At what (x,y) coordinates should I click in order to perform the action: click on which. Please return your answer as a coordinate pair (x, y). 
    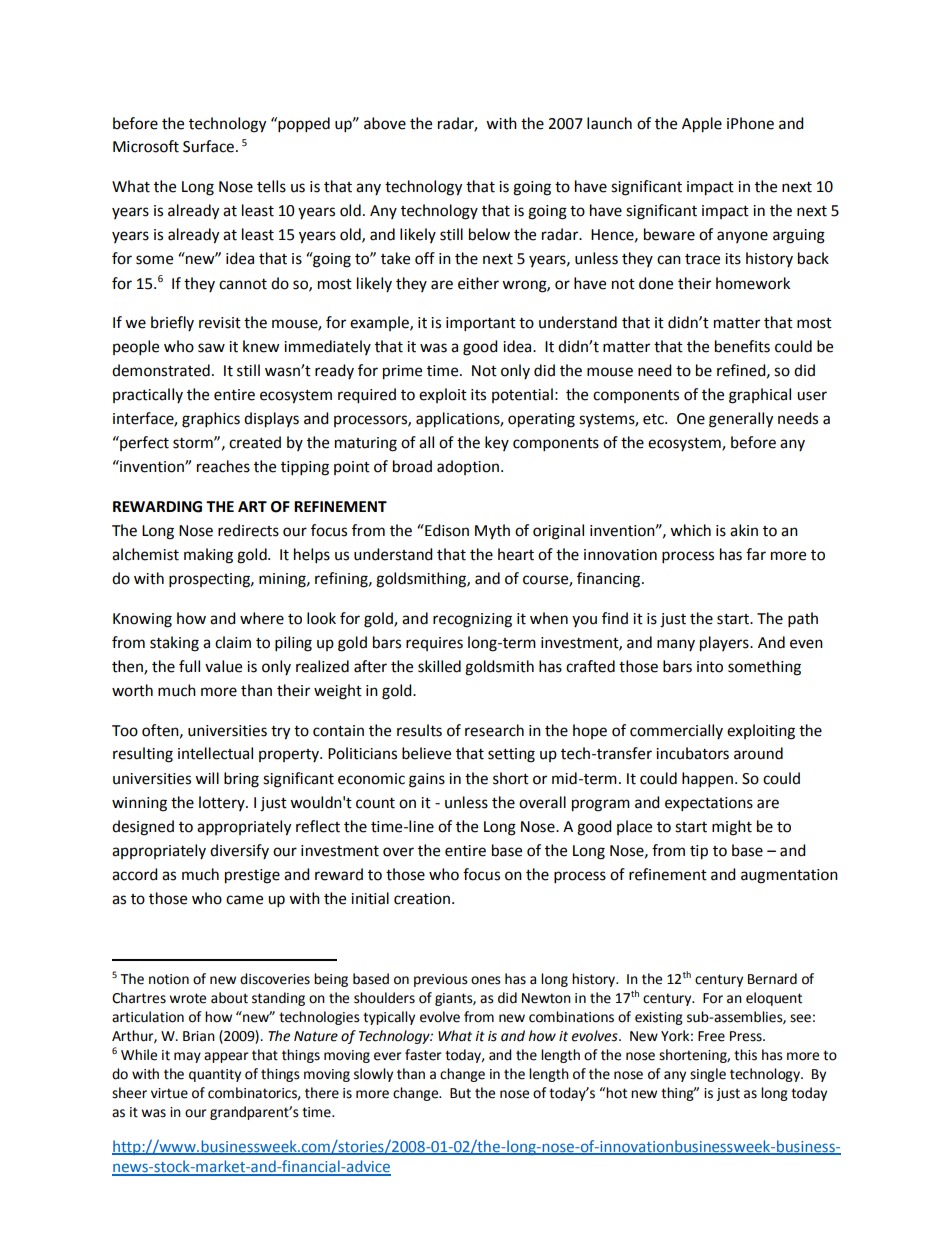
    Looking at the image, I should click on (690, 530).
